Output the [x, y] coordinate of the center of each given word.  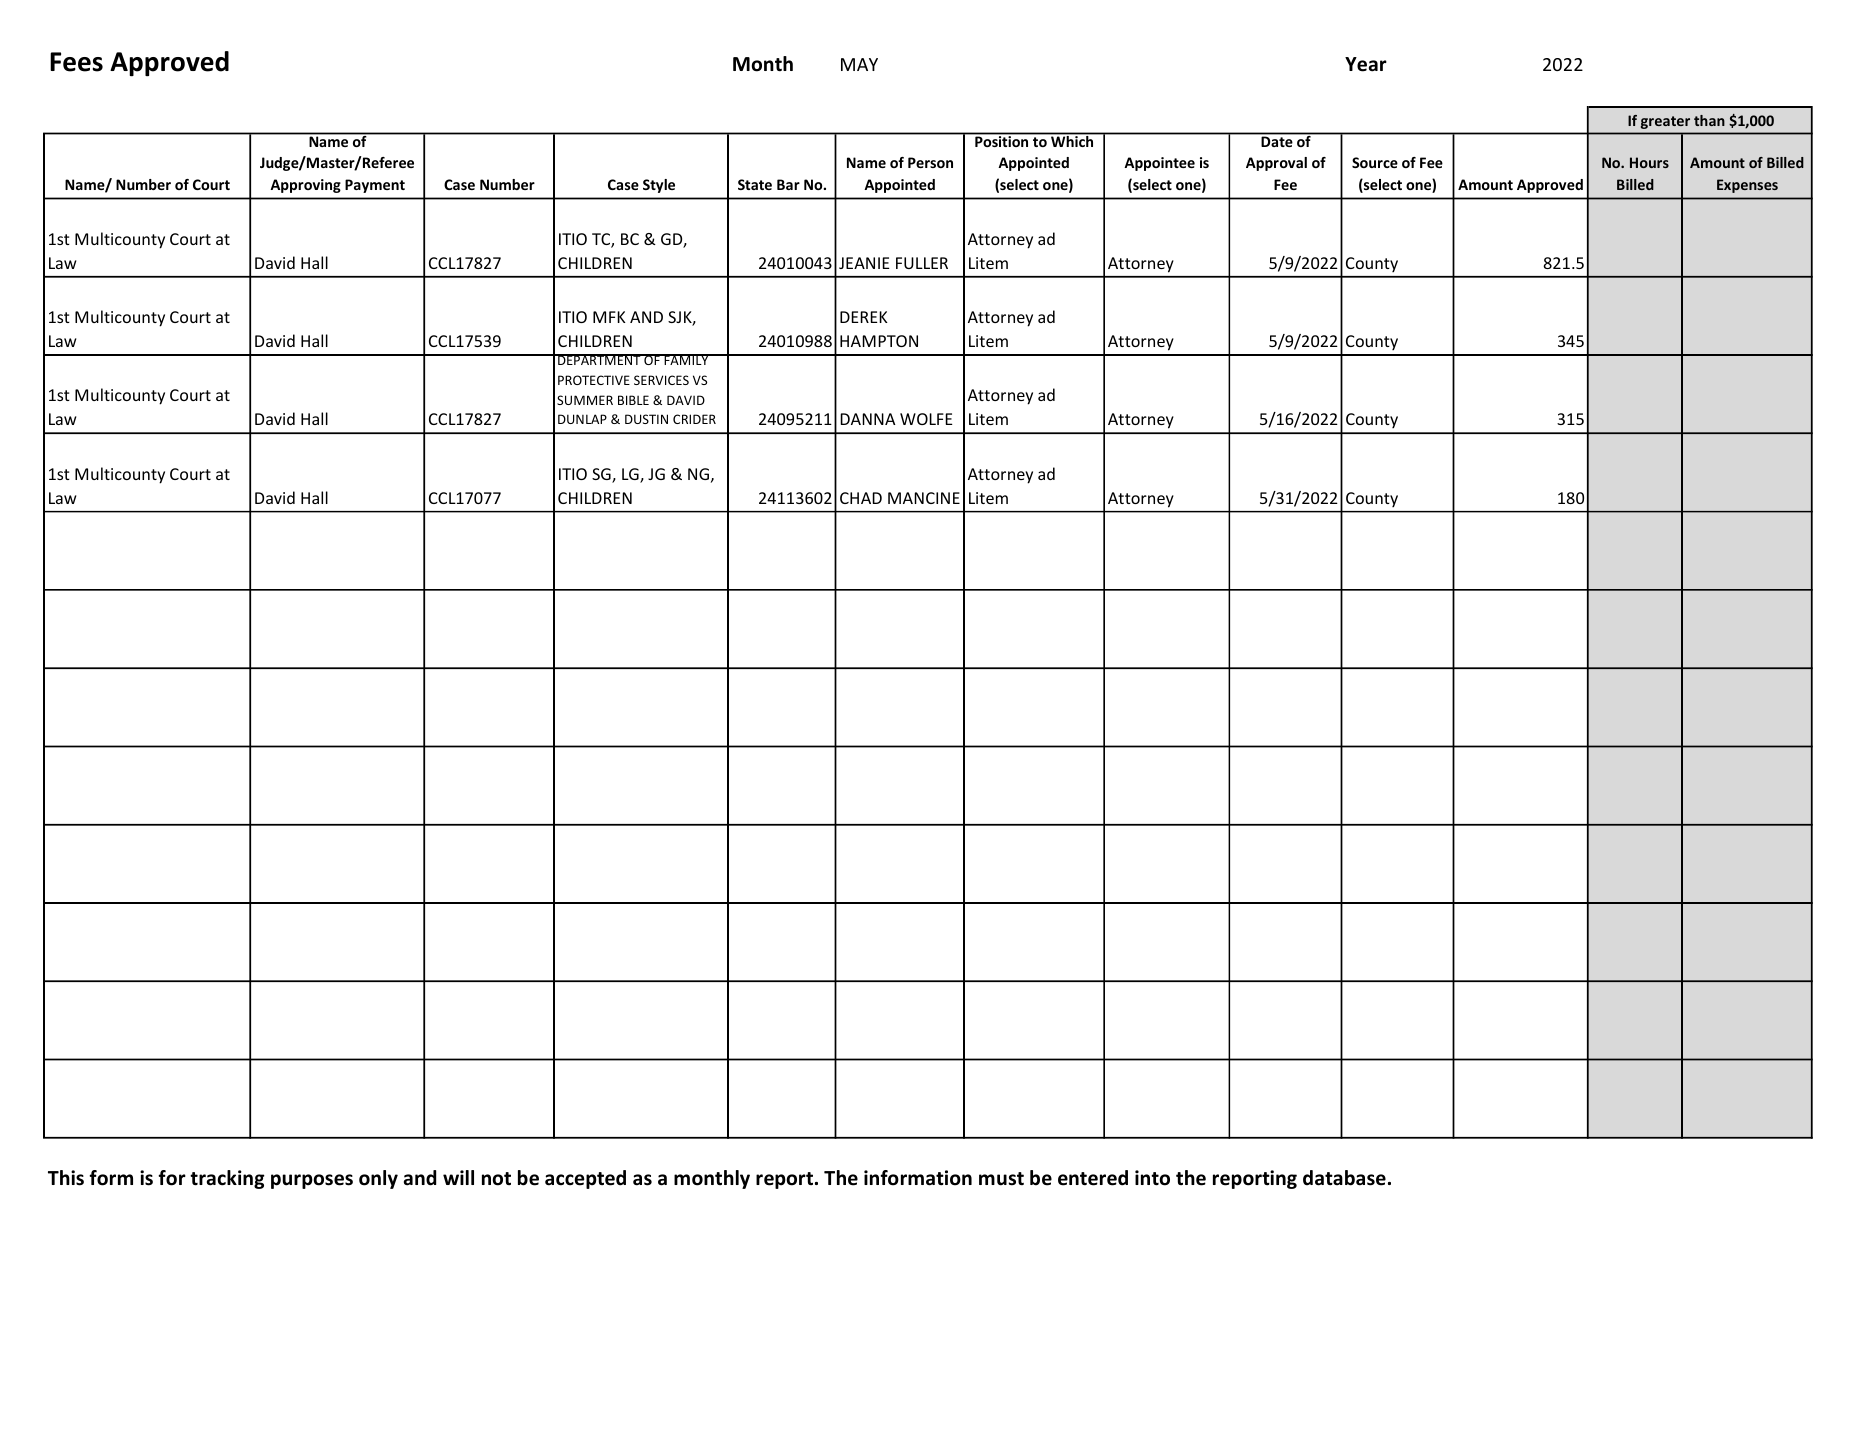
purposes [312, 1181]
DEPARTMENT [599, 359]
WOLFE [926, 419]
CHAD [861, 498]
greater [1665, 122]
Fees [76, 62]
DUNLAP [582, 419]
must [1001, 1179]
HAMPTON [879, 341]
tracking [227, 1179]
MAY [859, 64]
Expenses [1747, 186]
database [1344, 1178]
